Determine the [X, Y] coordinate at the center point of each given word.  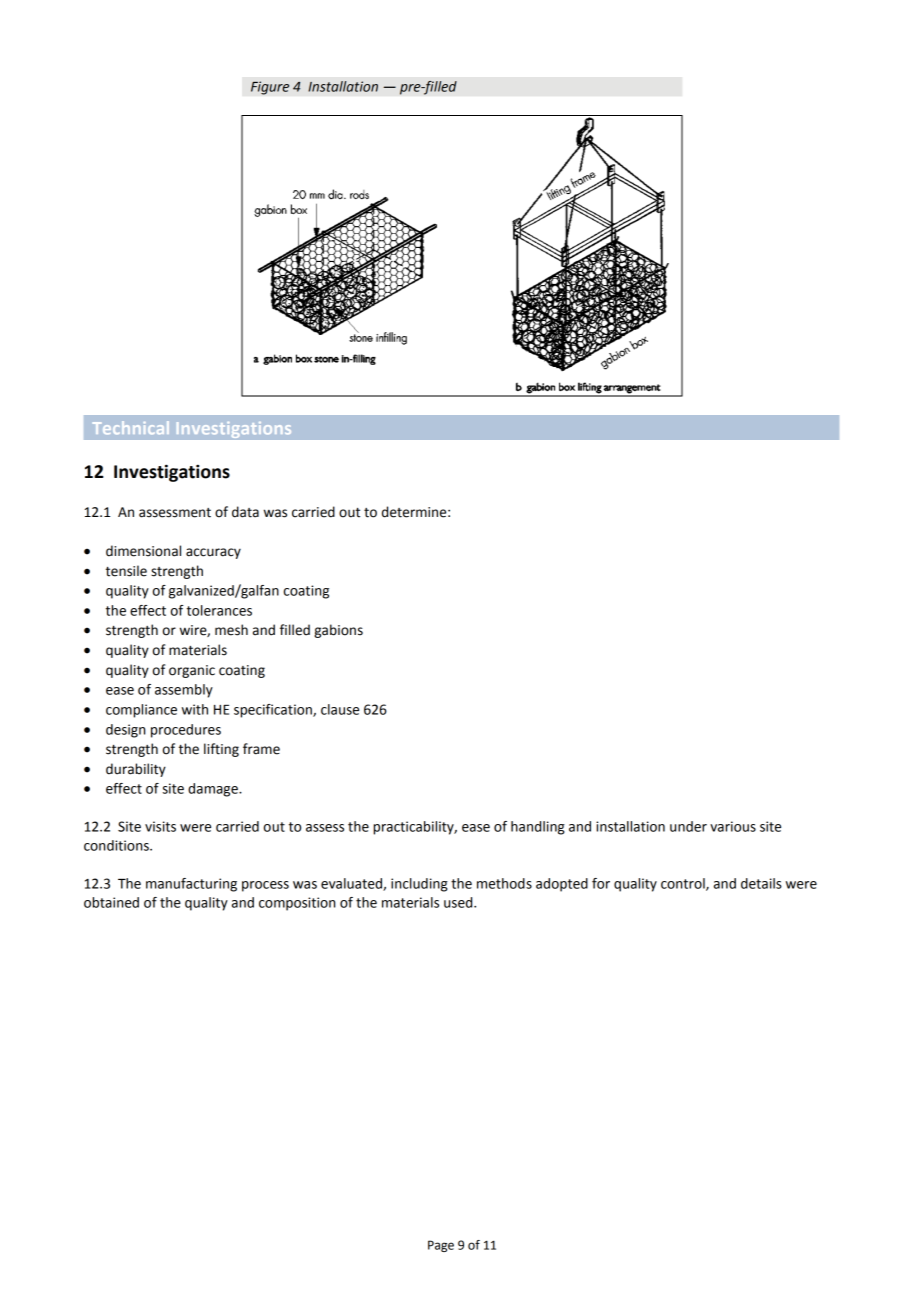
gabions [338, 631]
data [245, 512]
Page [441, 1246]
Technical [131, 427]
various [733, 826]
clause [340, 709]
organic [192, 671]
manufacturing [191, 885]
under [688, 826]
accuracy [213, 553]
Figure [270, 88]
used [459, 902]
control [684, 884]
